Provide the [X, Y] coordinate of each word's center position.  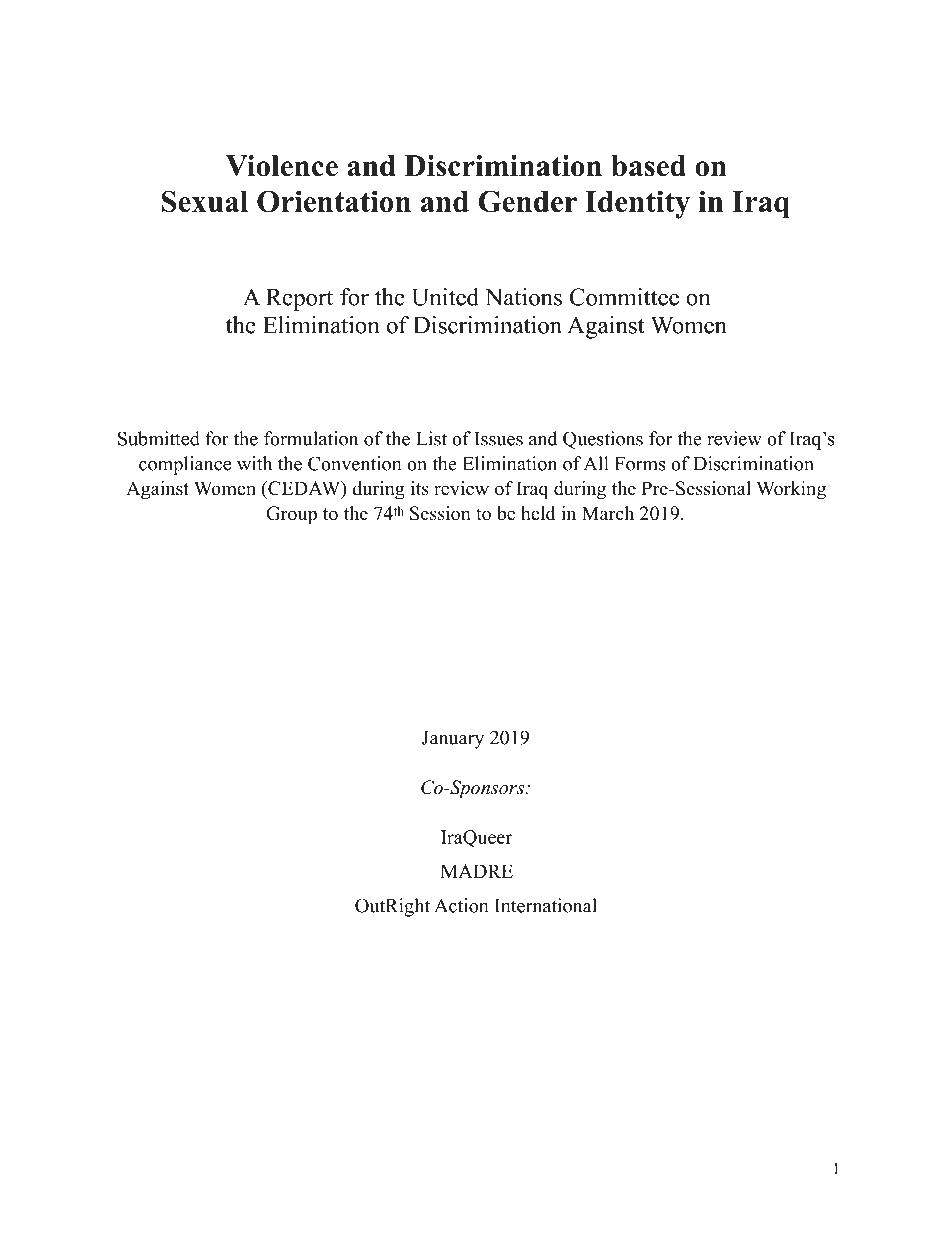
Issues [499, 439]
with [254, 463]
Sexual [205, 201]
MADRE [477, 871]
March [608, 513]
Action [461, 905]
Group [291, 515]
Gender [527, 201]
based [648, 166]
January [453, 740]
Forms [640, 464]
